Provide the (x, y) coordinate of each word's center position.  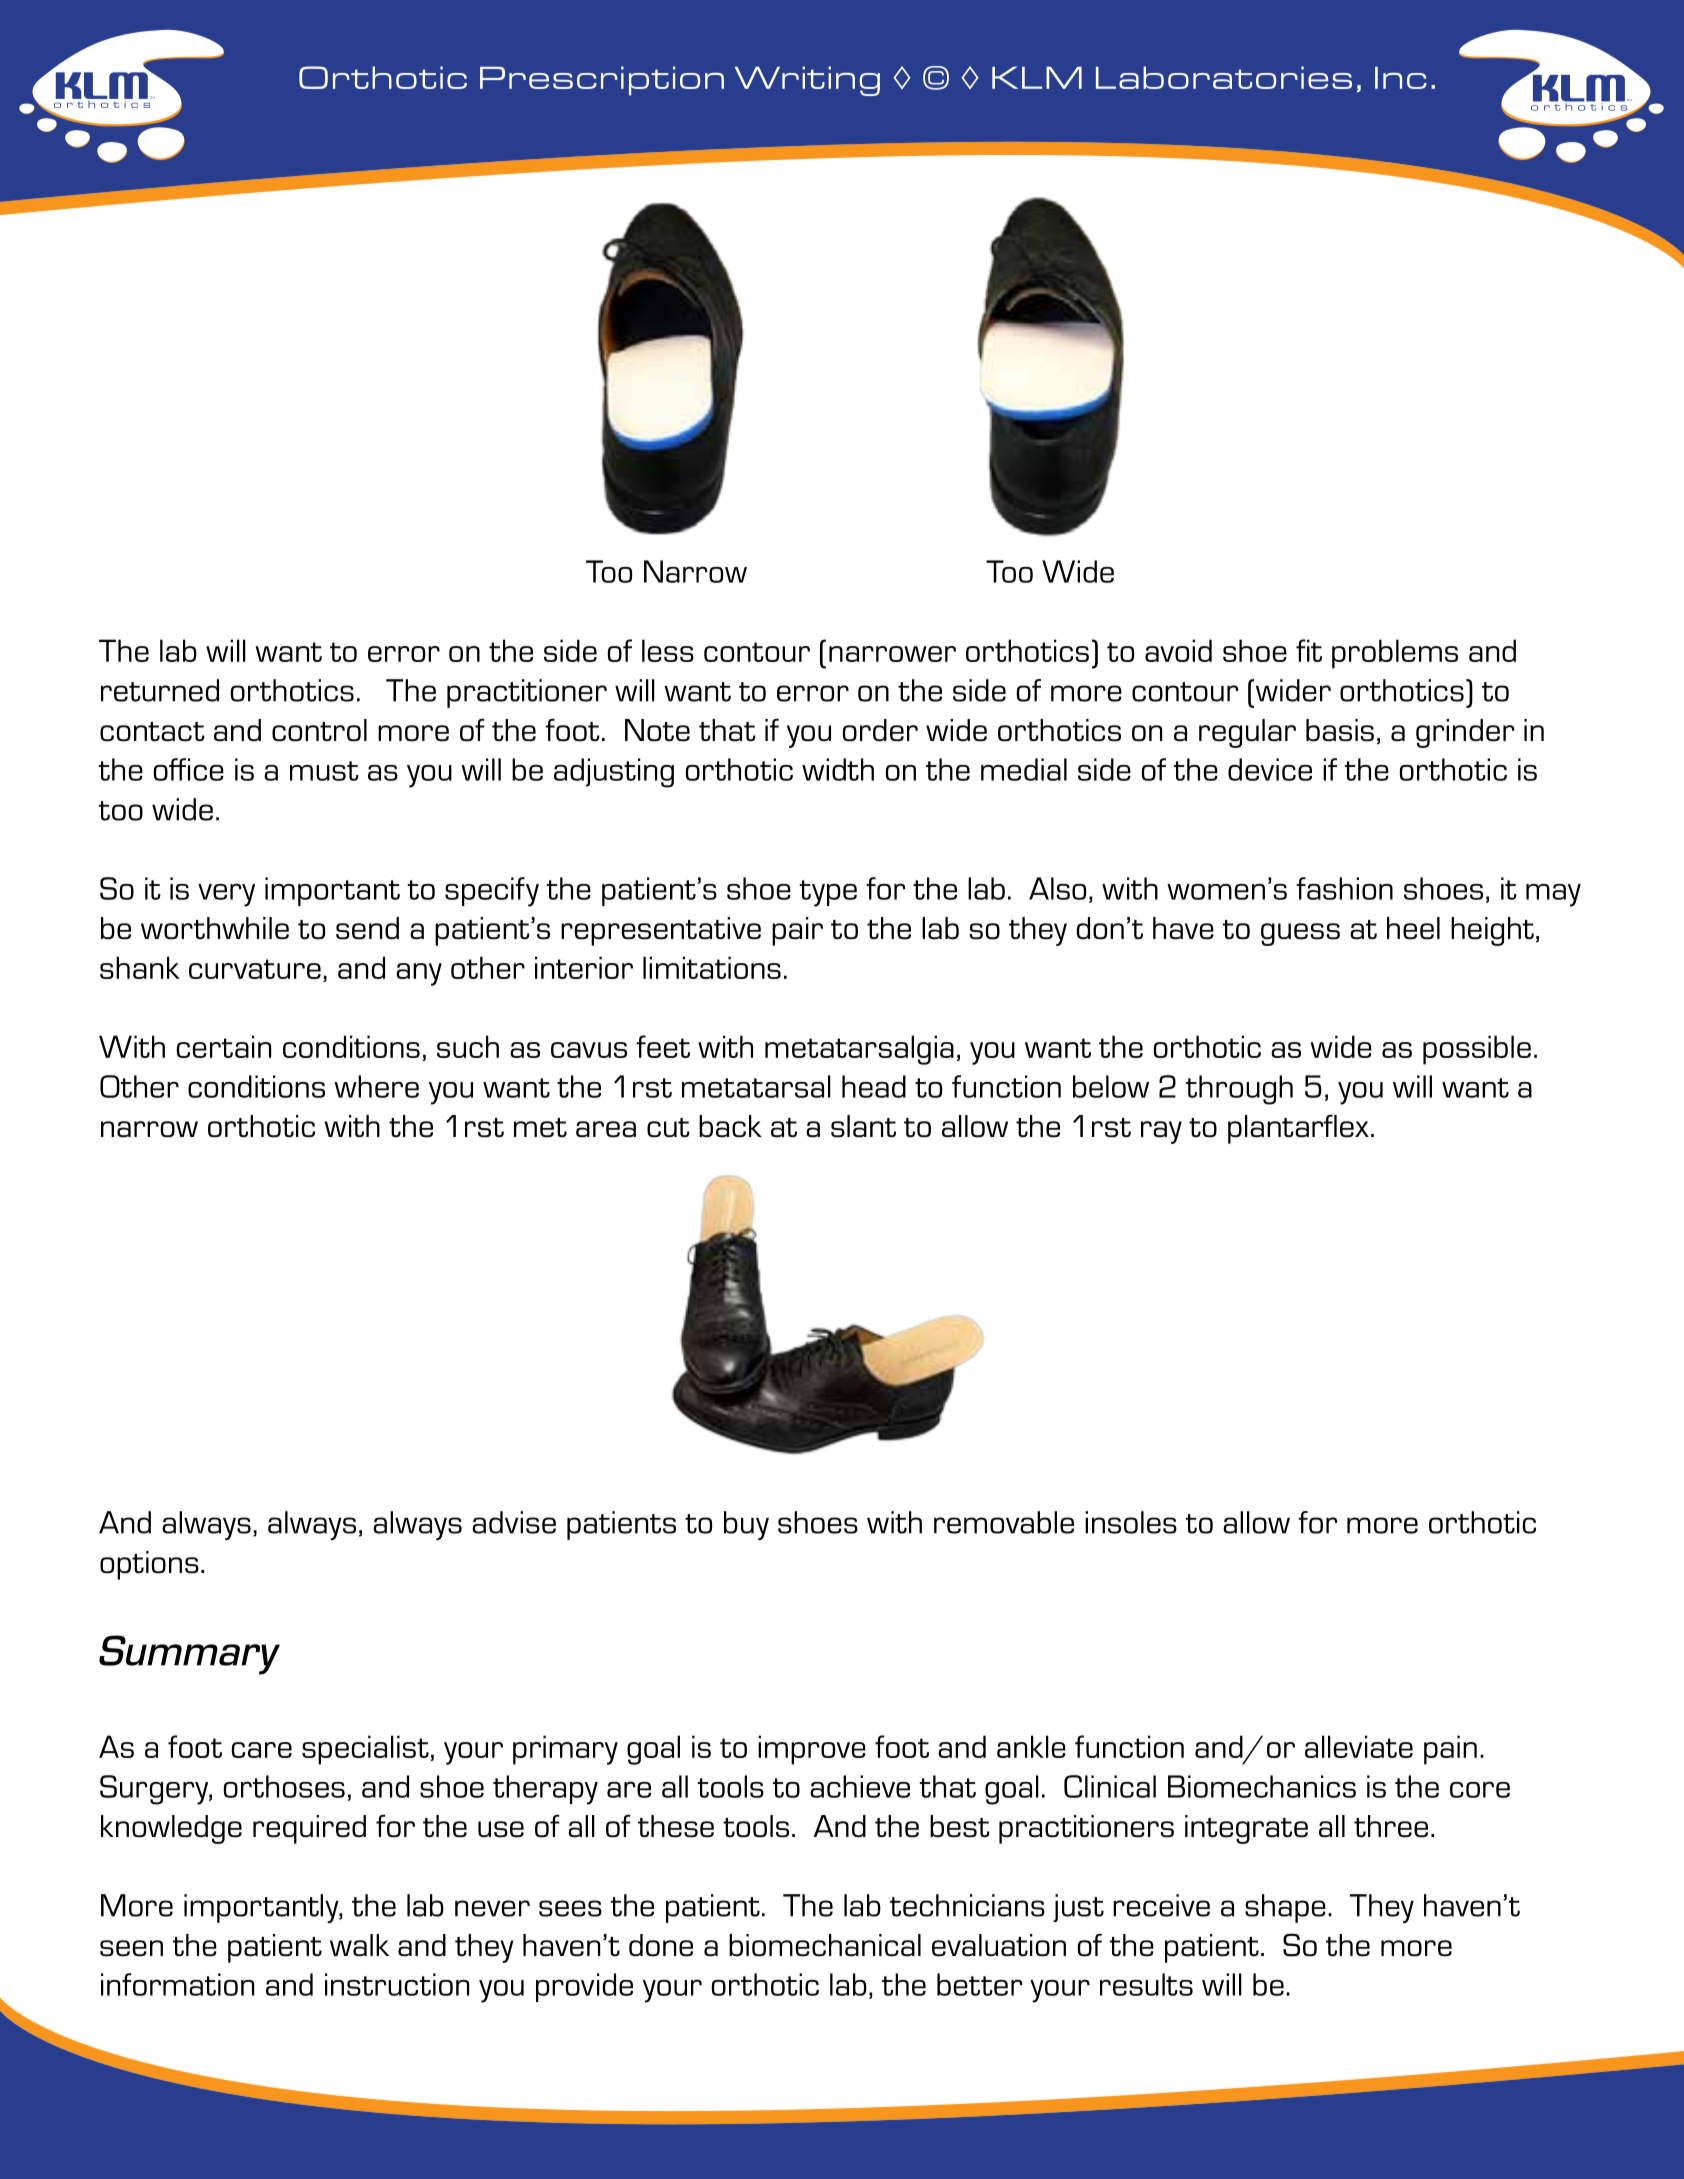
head (874, 1086)
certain (224, 1046)
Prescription (602, 81)
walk (359, 1945)
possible (1477, 1050)
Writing (807, 81)
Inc (1401, 78)
